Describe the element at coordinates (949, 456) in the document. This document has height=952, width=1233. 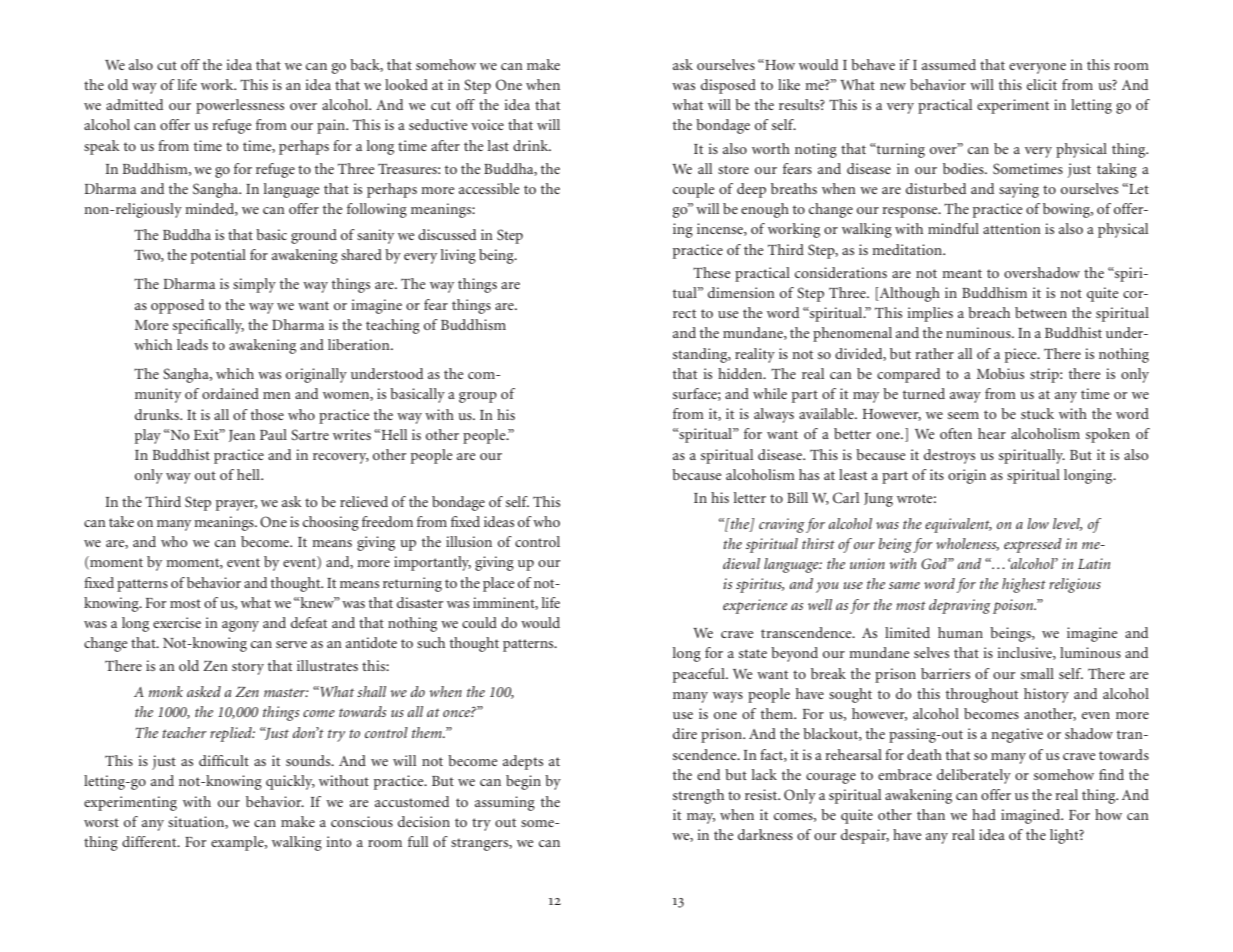
I see `destroys` at that location.
